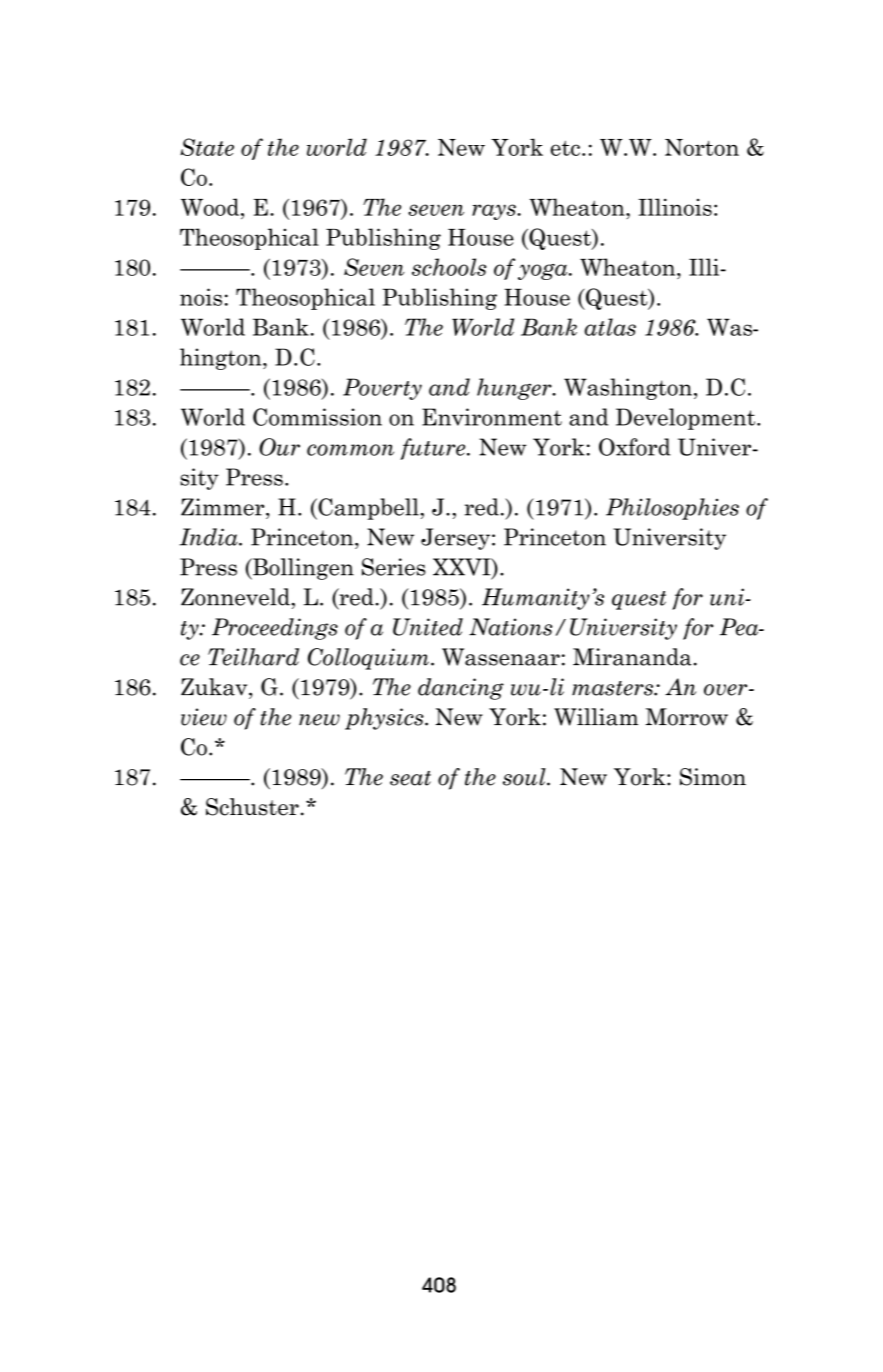  Describe the element at coordinates (207, 147) in the screenshot. I see `State` at that location.
